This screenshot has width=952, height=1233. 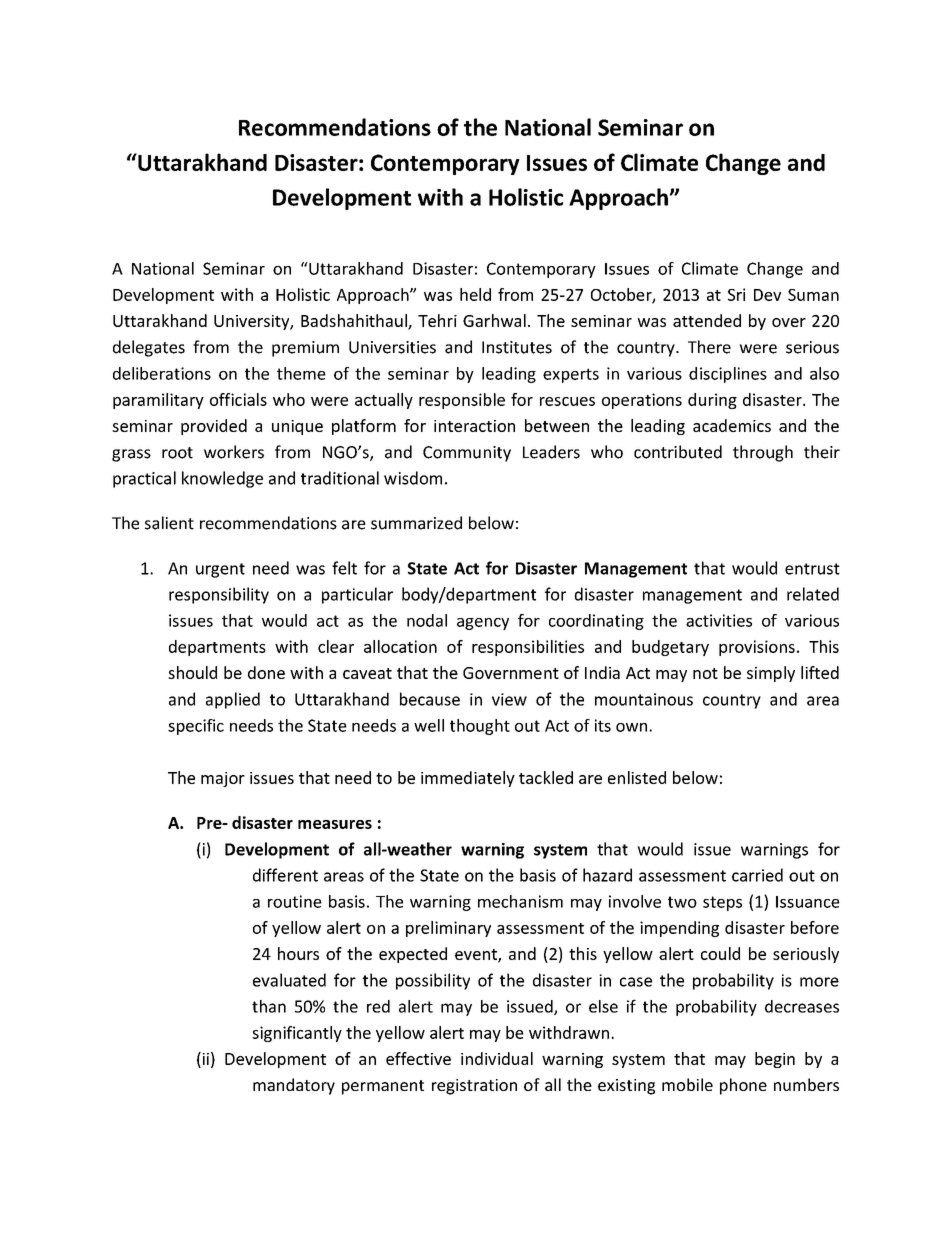 I want to click on summarized, so click(x=416, y=523).
